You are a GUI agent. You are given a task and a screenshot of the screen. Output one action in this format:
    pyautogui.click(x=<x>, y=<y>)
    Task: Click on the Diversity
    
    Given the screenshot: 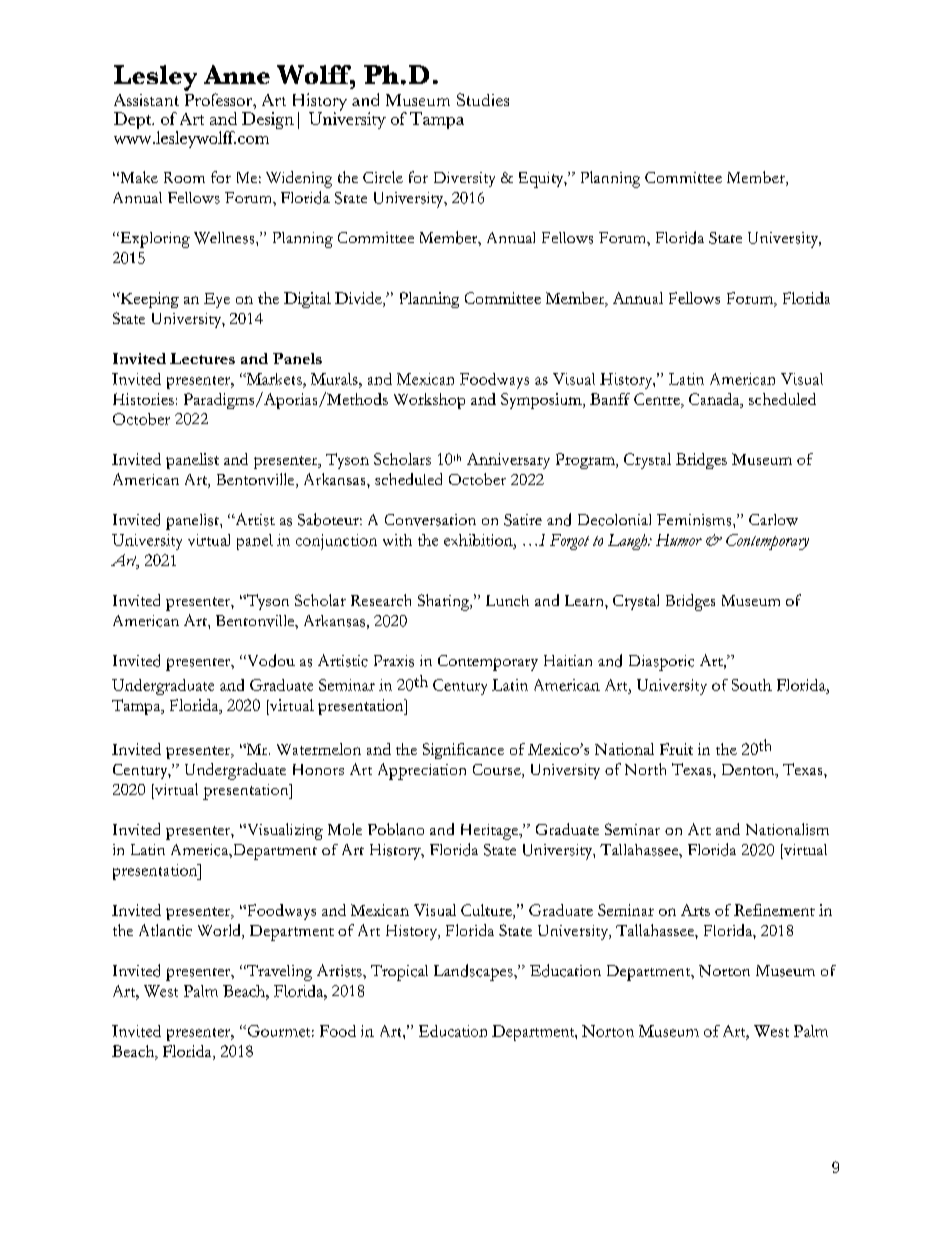 What is the action you would take?
    pyautogui.click(x=464, y=179)
